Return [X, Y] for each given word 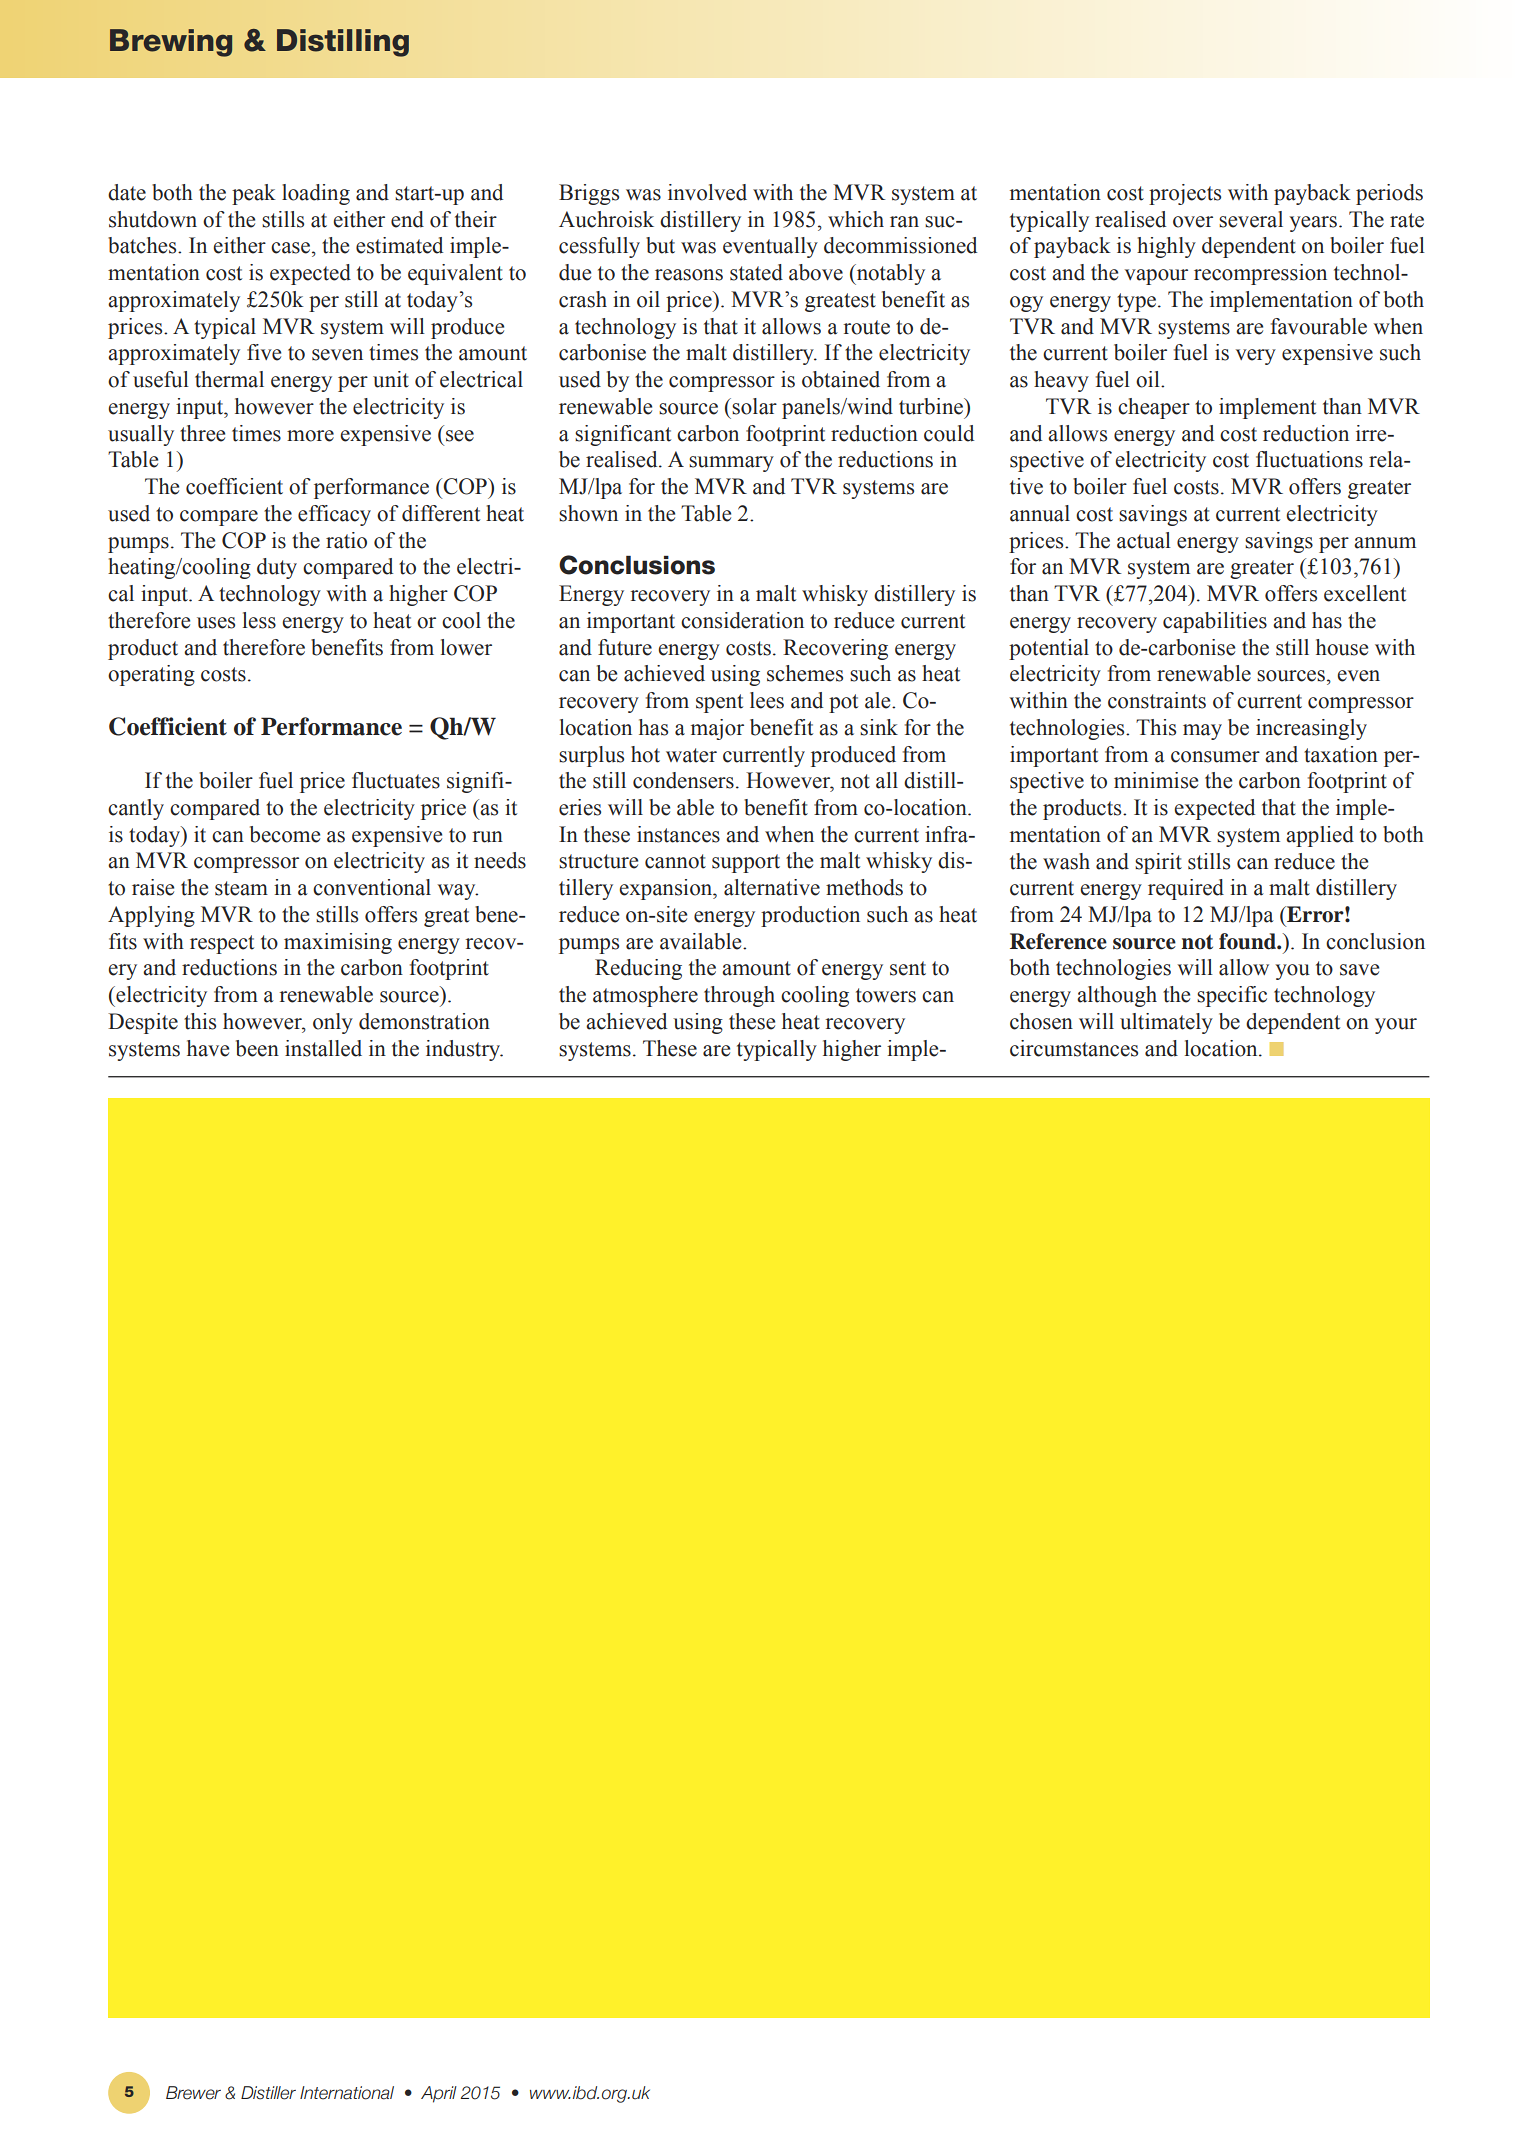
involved [707, 192]
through [739, 996]
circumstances [1074, 1048]
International [347, 2093]
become [285, 834]
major [717, 729]
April [439, 2094]
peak [254, 194]
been [257, 1048]
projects [1185, 194]
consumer [1215, 757]
